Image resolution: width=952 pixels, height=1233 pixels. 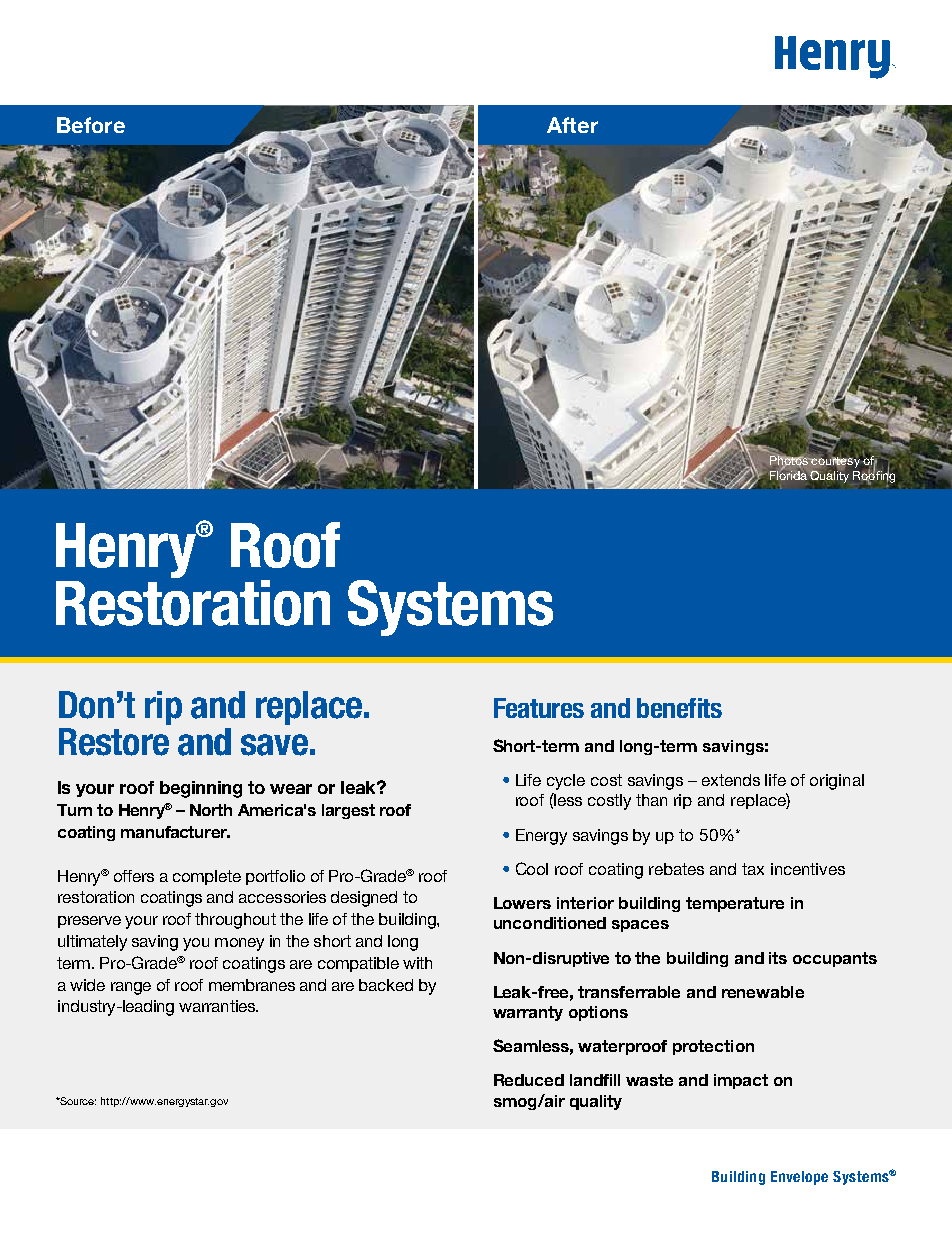 I want to click on protection, so click(x=713, y=1047).
